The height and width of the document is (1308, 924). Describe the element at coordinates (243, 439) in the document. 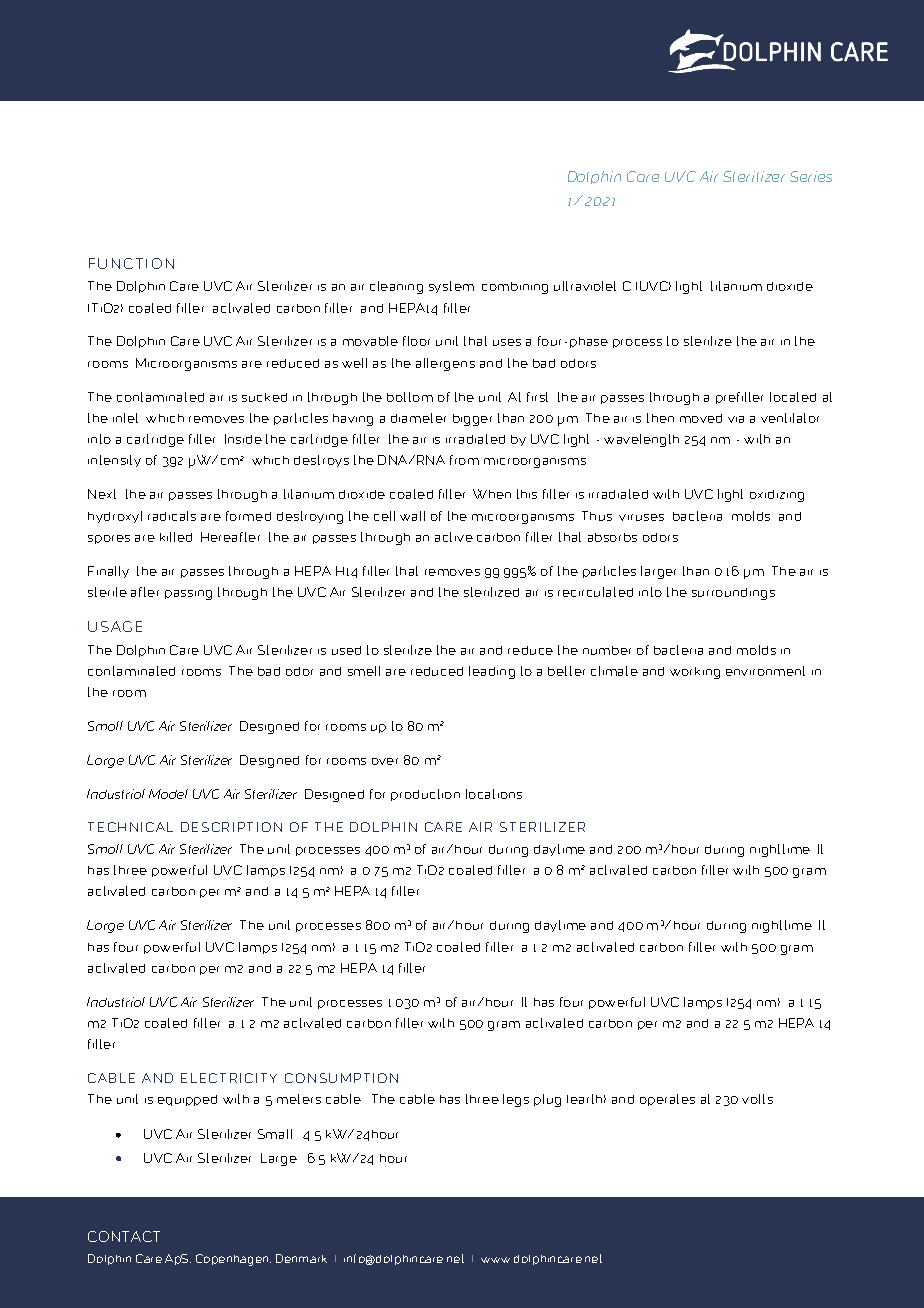

I see `Inside` at that location.
